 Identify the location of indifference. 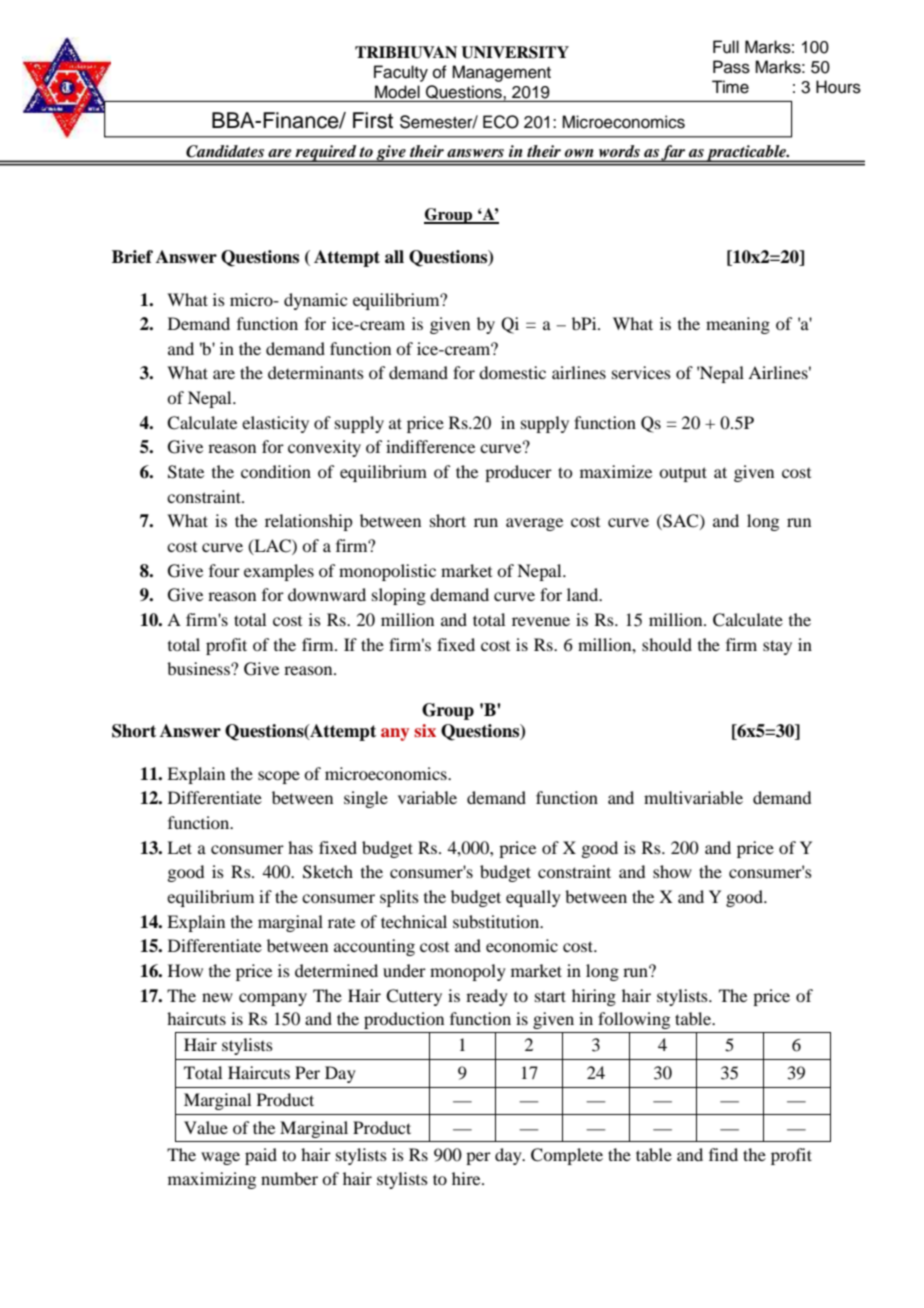
(430, 446).
